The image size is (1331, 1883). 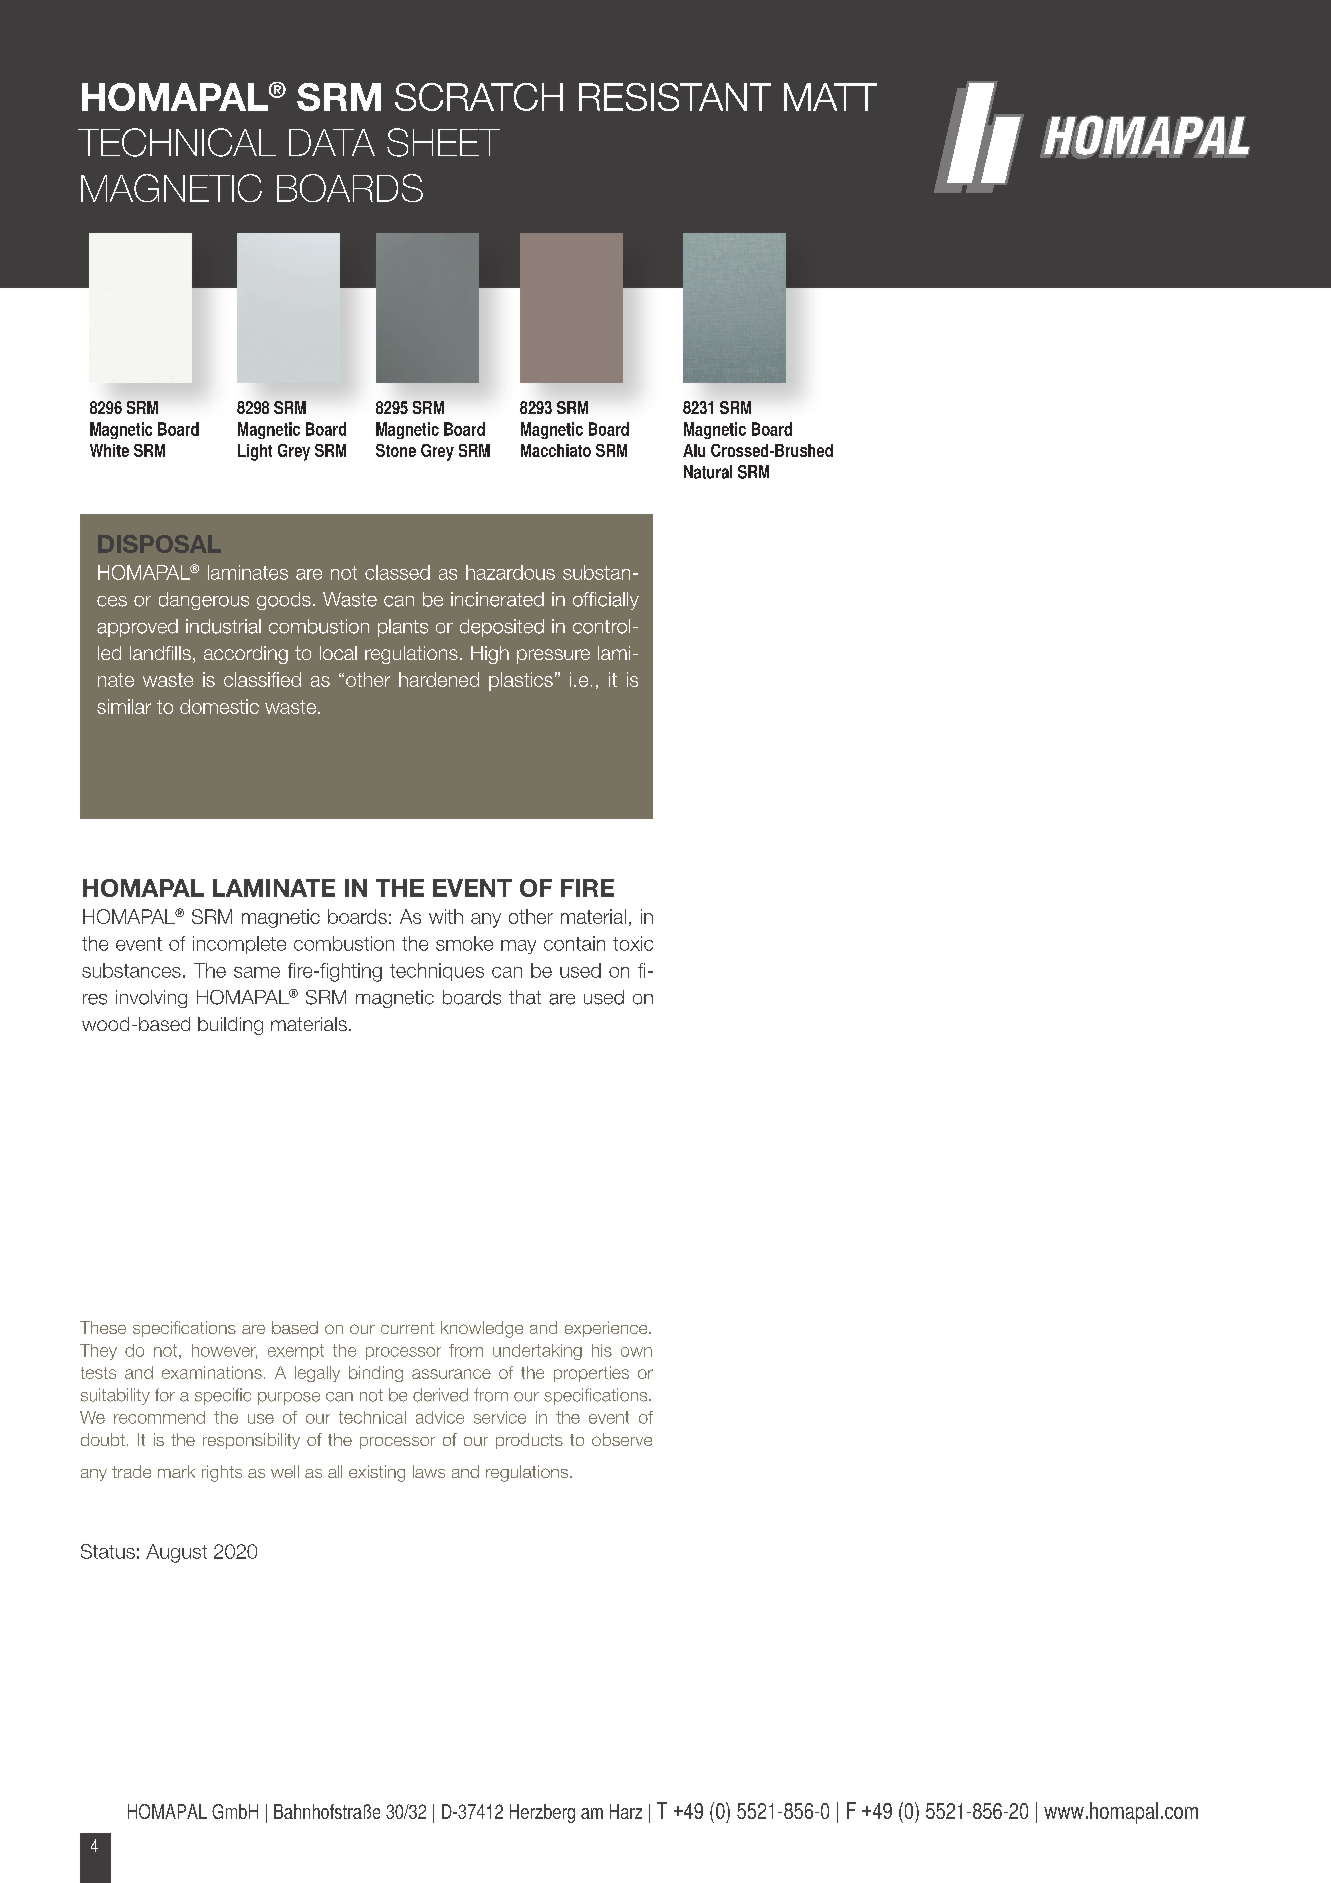 I want to click on contain, so click(x=574, y=943).
